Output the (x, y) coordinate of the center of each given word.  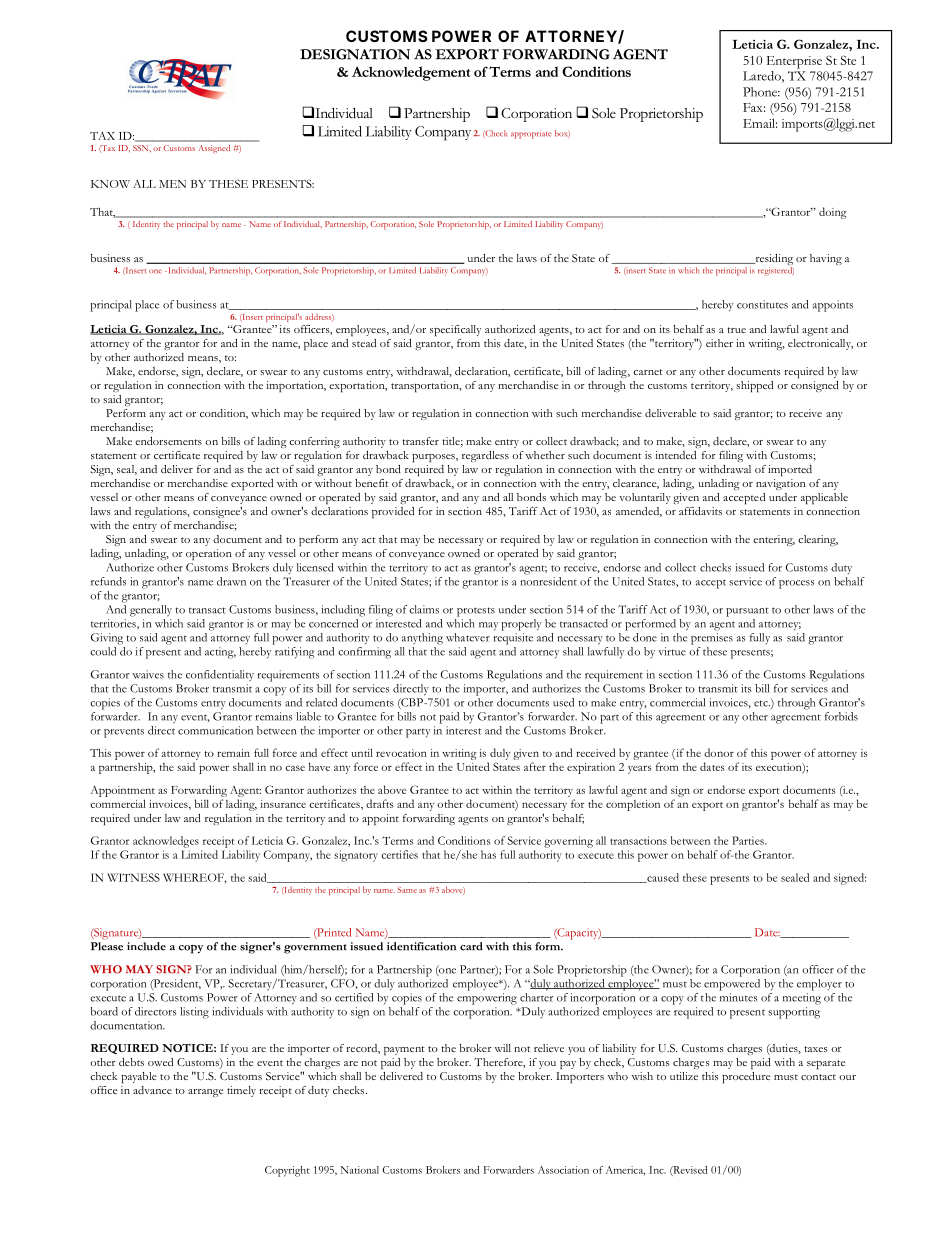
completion (633, 805)
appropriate (531, 134)
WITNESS (133, 877)
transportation (426, 386)
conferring (314, 442)
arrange (205, 1093)
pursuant (747, 612)
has (488, 854)
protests (476, 612)
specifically (455, 330)
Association (563, 1170)
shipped (754, 386)
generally (151, 611)
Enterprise (794, 62)
